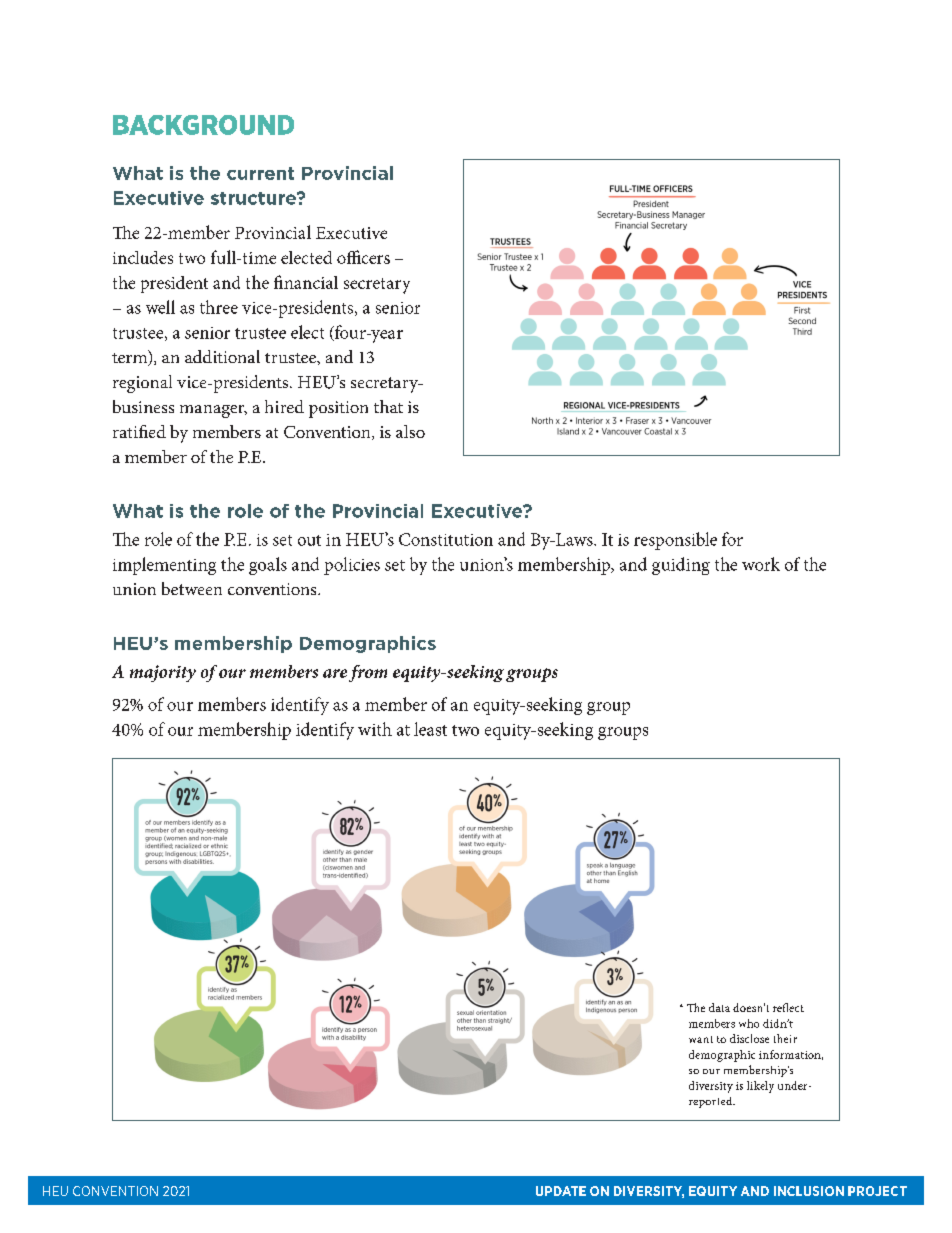 The height and width of the screenshot is (1233, 952). What do you see at coordinates (410, 431) in the screenshot?
I see `also` at bounding box center [410, 431].
